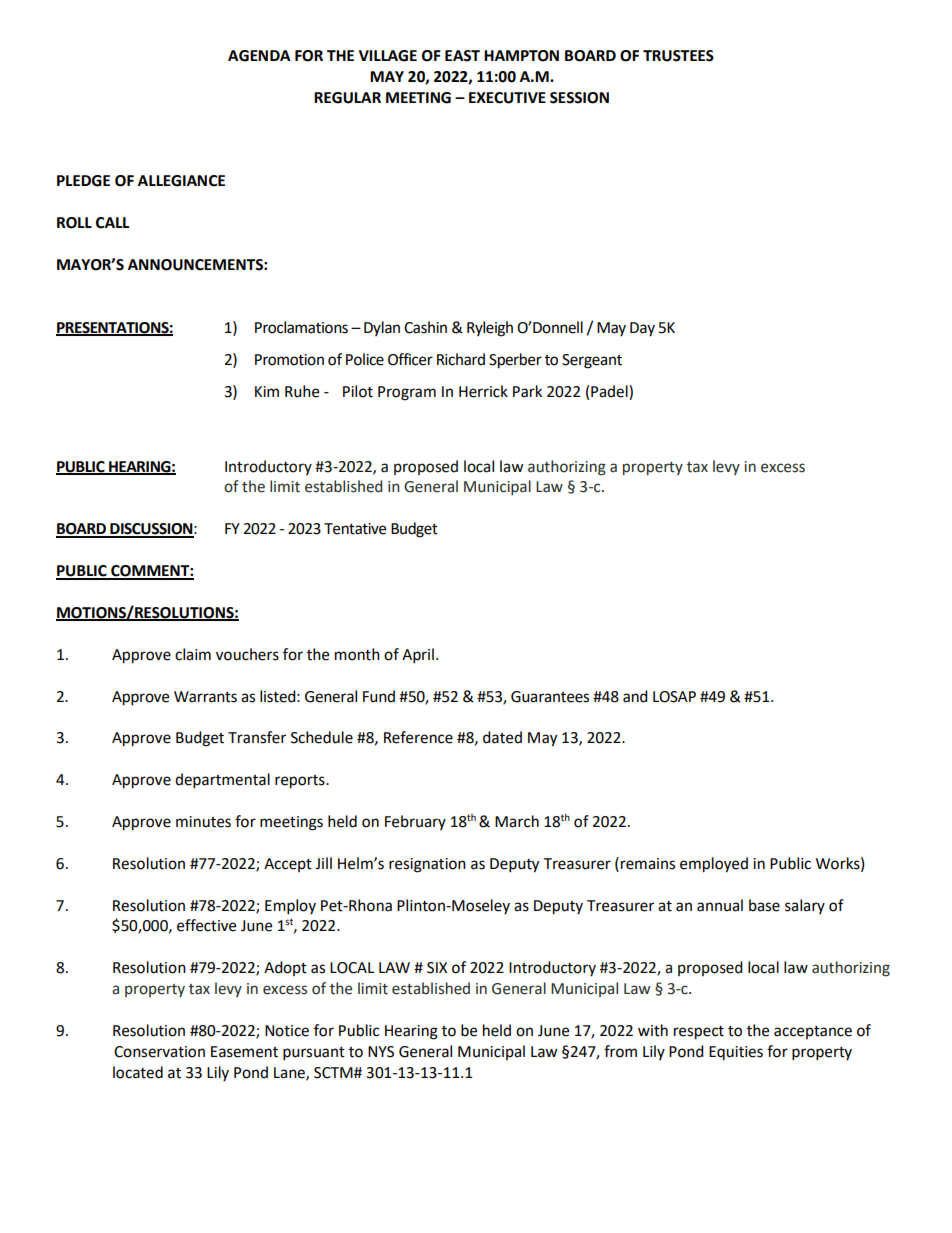 Image resolution: width=952 pixels, height=1233 pixels. What do you see at coordinates (648, 864) in the document?
I see `remains` at bounding box center [648, 864].
